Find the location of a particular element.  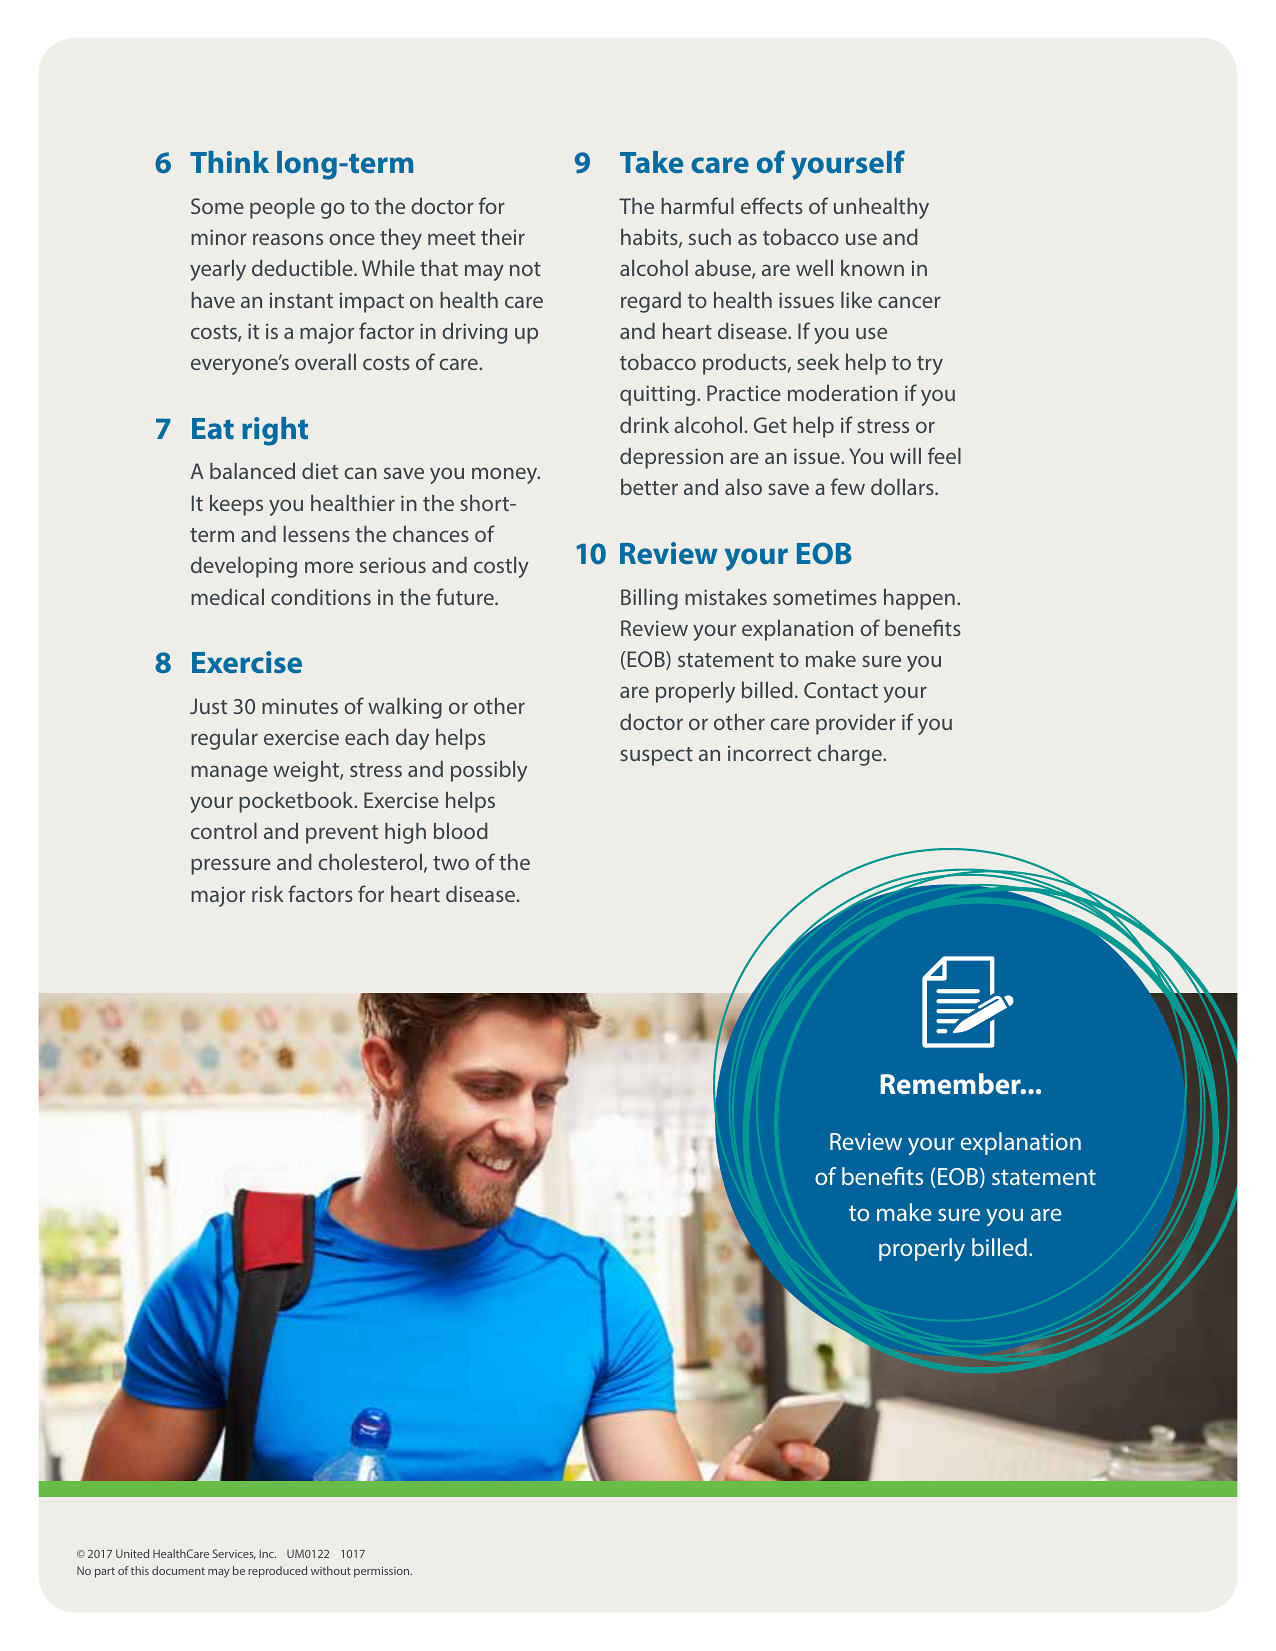

effects is located at coordinates (772, 205).
